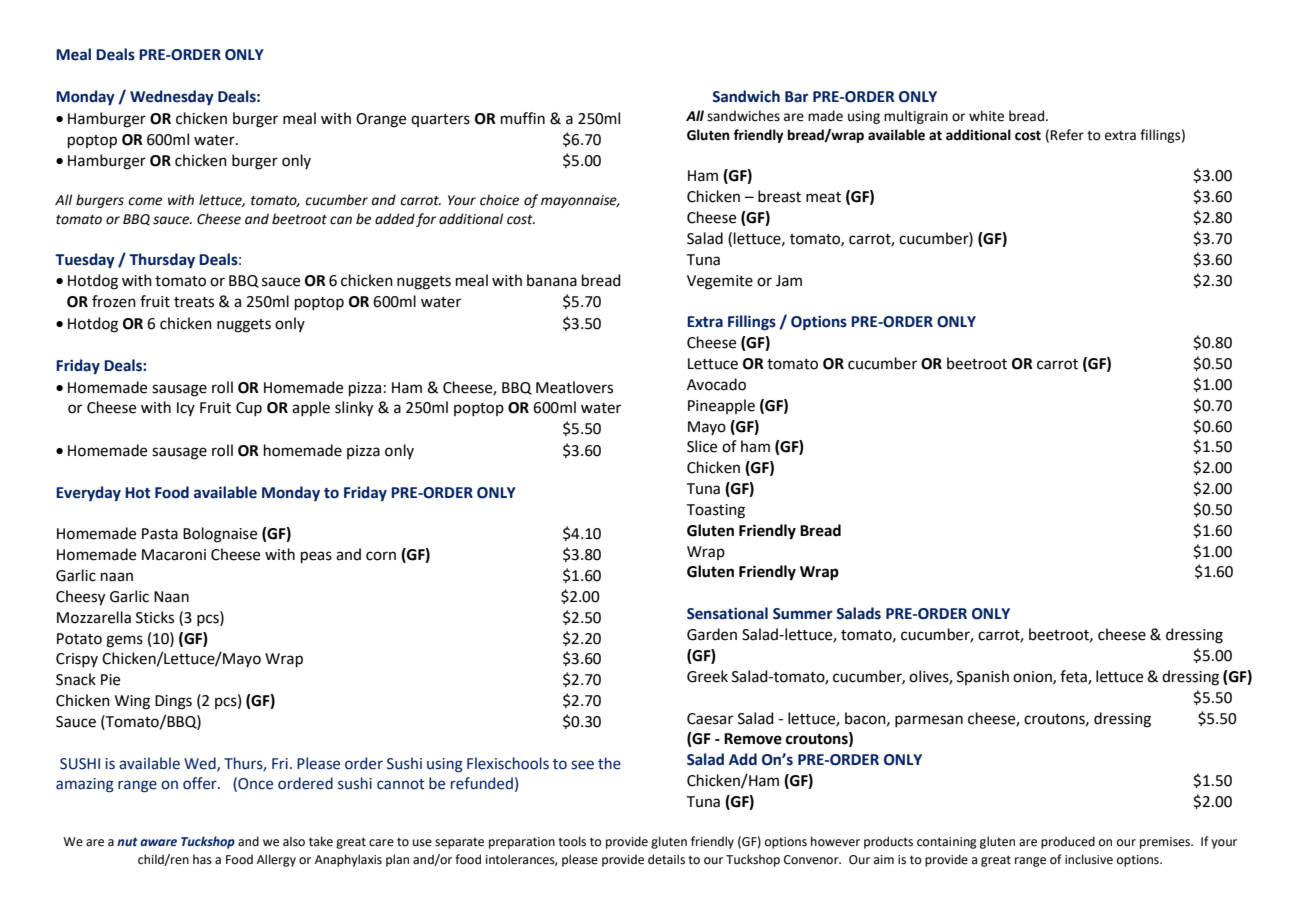 This screenshot has width=1308, height=924. I want to click on quarters, so click(440, 120).
